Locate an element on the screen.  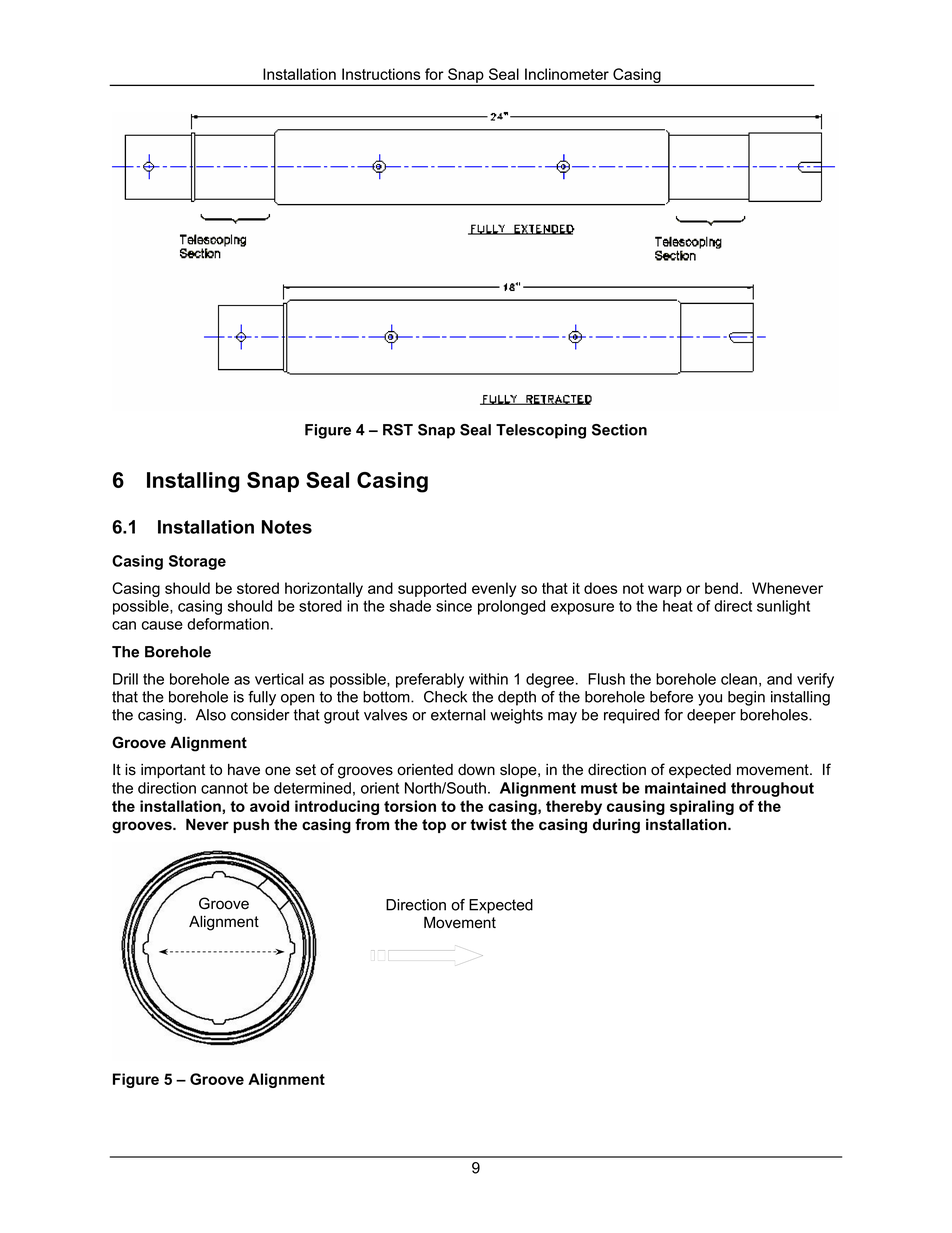
deformation is located at coordinates (228, 624).
